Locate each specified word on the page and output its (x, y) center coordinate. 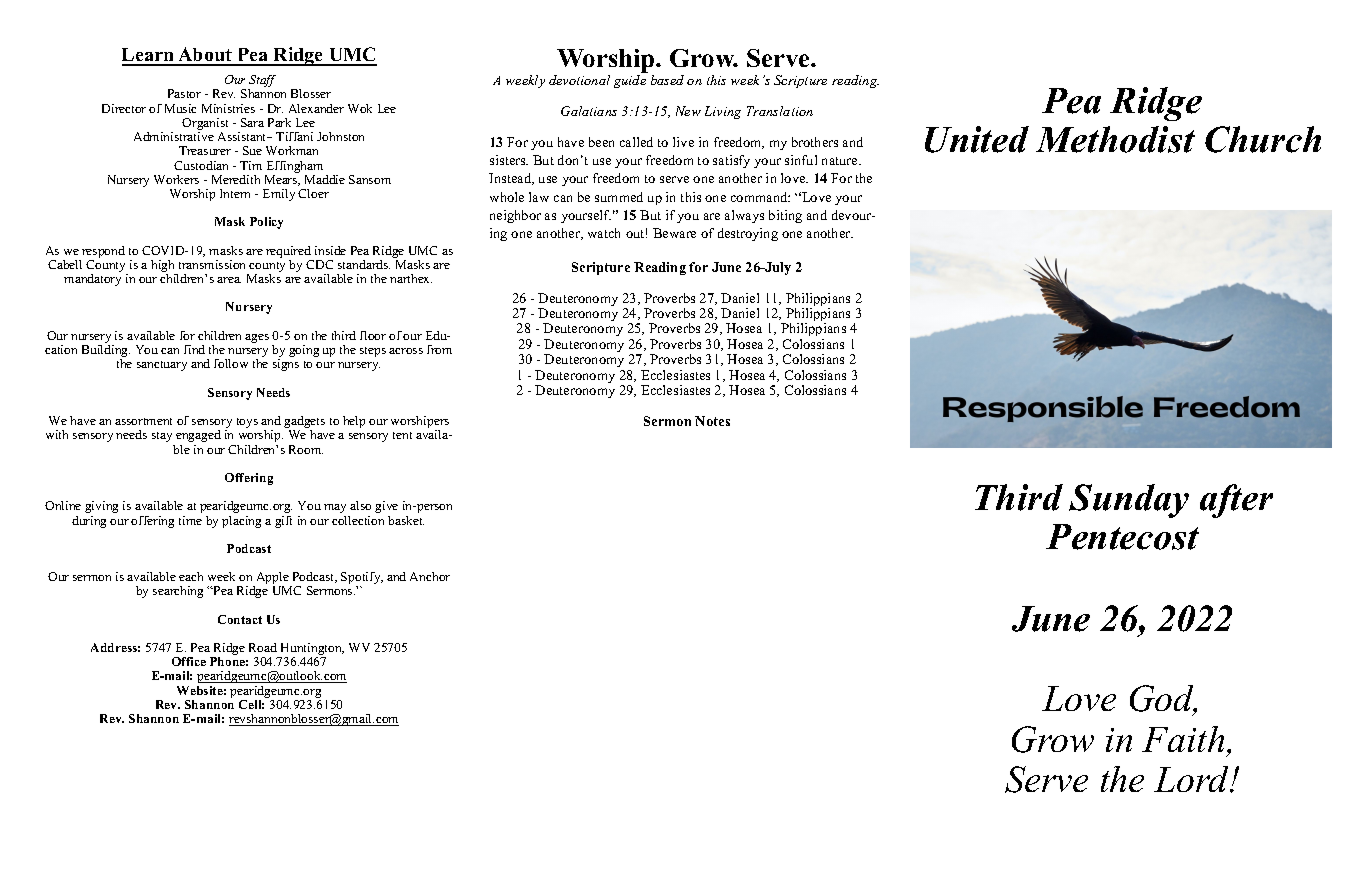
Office (189, 661)
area (229, 280)
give (386, 507)
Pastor (184, 93)
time (190, 520)
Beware (674, 233)
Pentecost (1122, 537)
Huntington (311, 650)
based (667, 80)
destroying (748, 234)
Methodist (1115, 139)
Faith (1183, 739)
